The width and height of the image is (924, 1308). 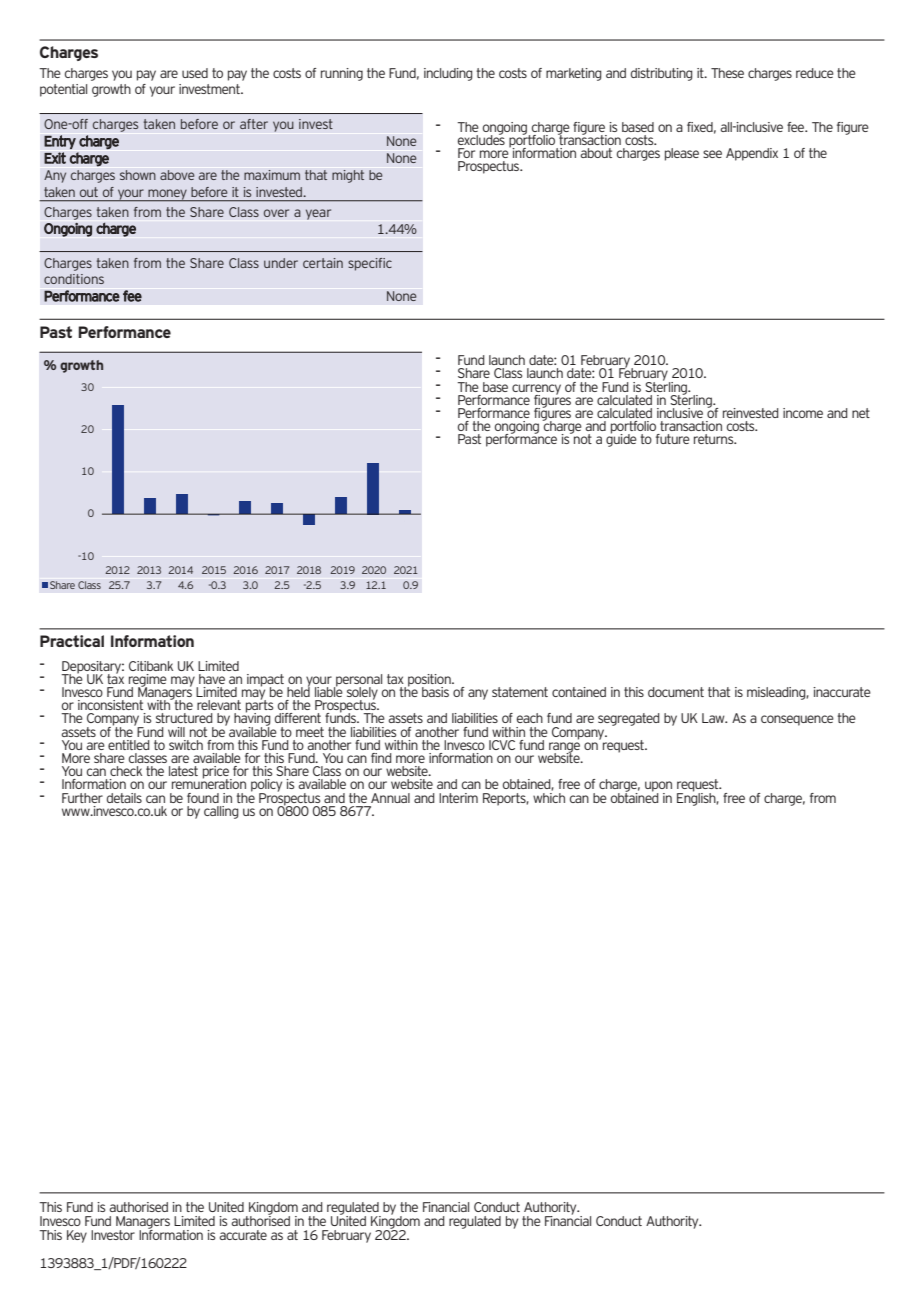 What do you see at coordinates (390, 798) in the image?
I see `Annual` at bounding box center [390, 798].
